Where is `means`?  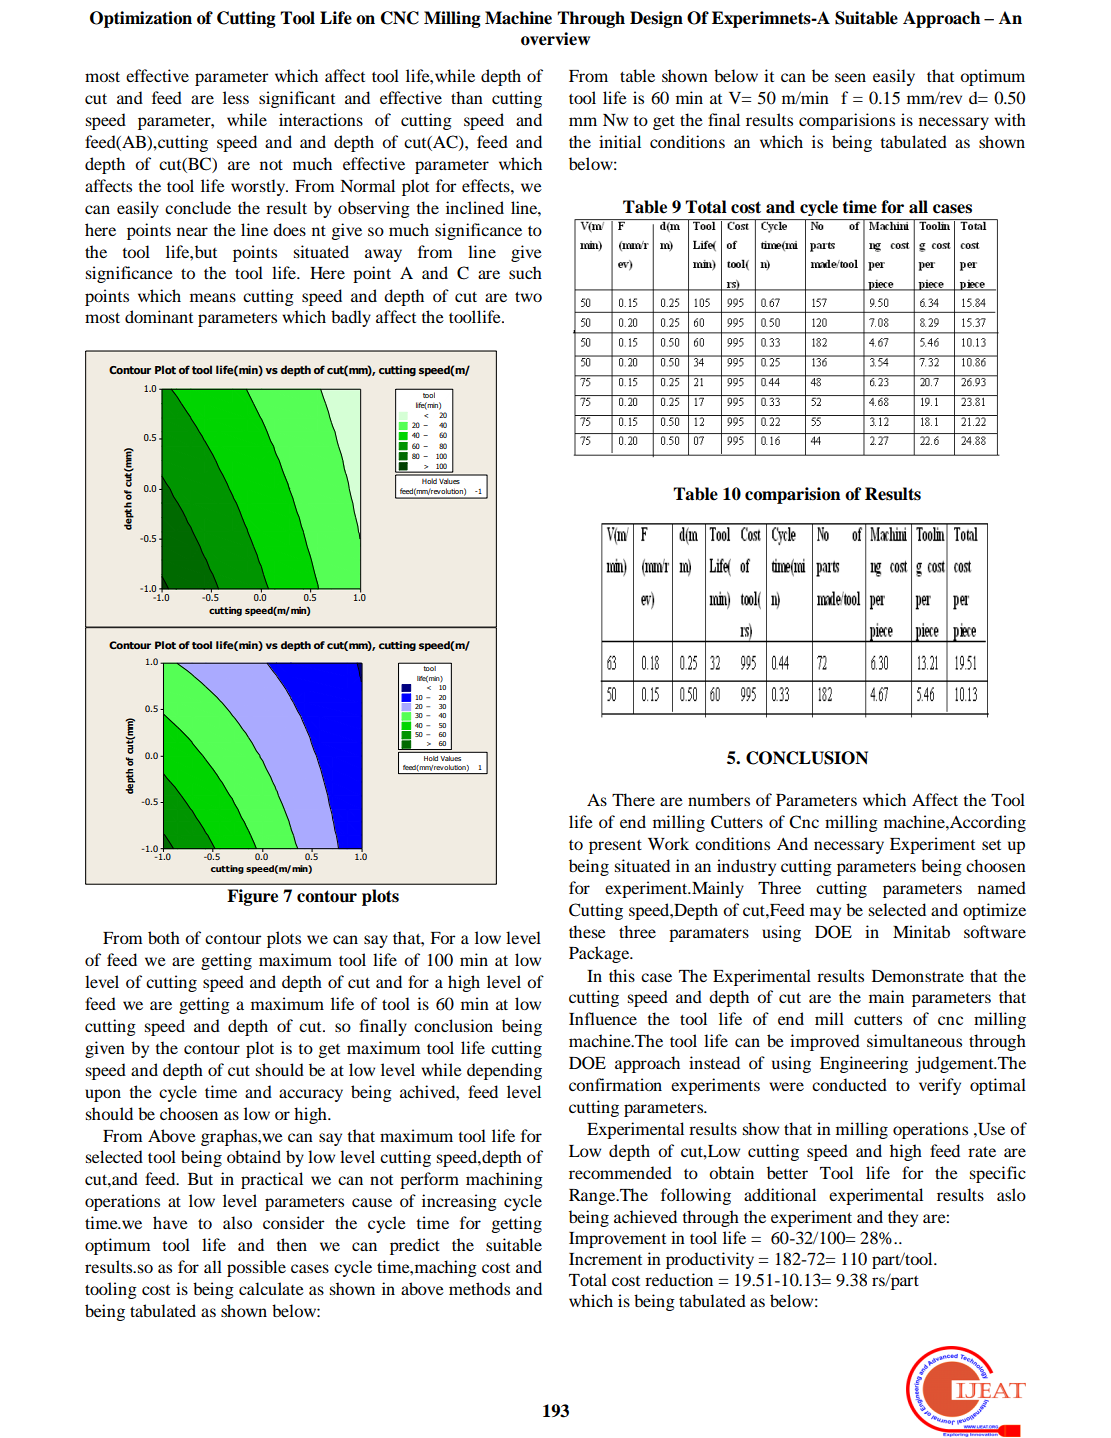 means is located at coordinates (213, 297).
